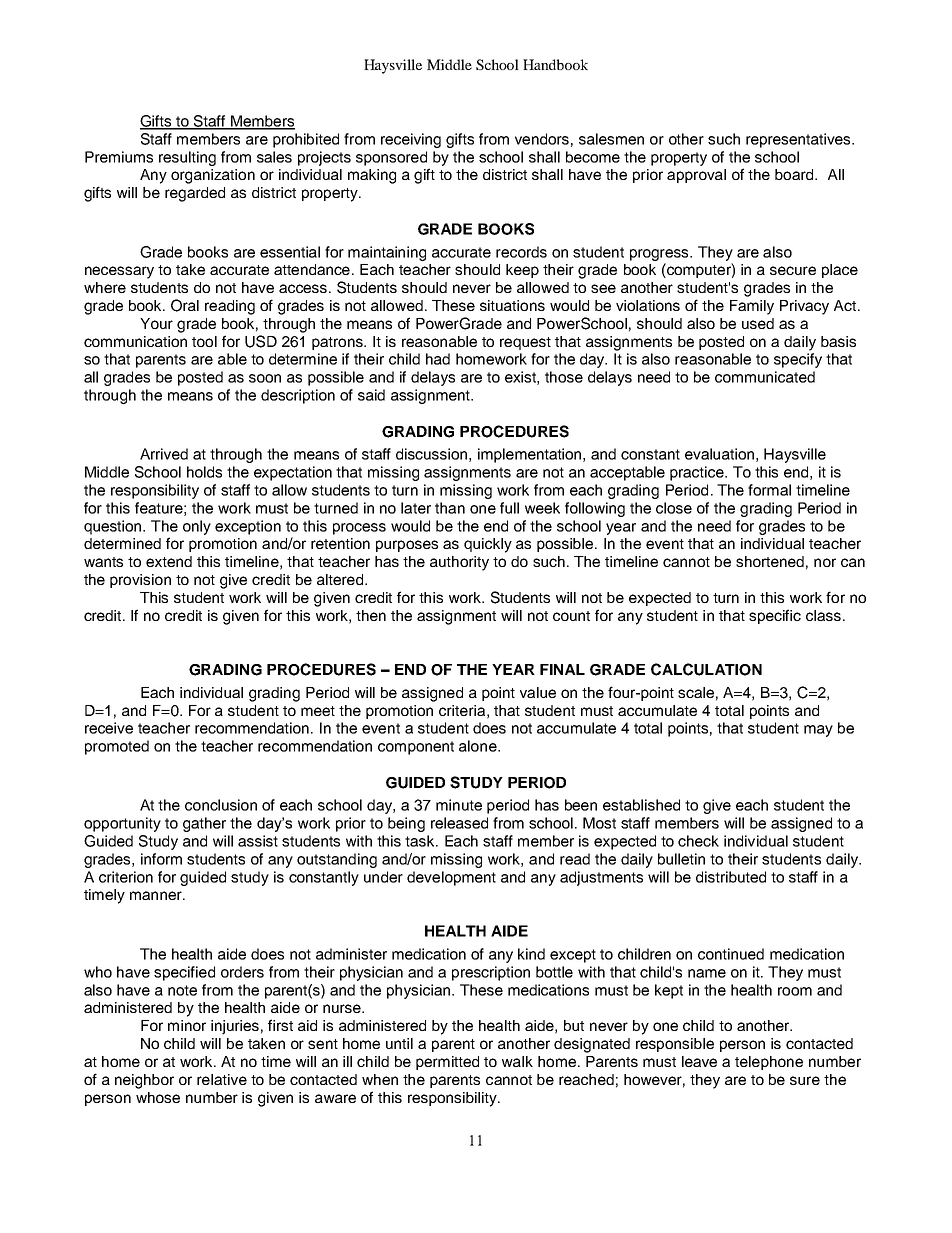  I want to click on resulting, so click(187, 158).
